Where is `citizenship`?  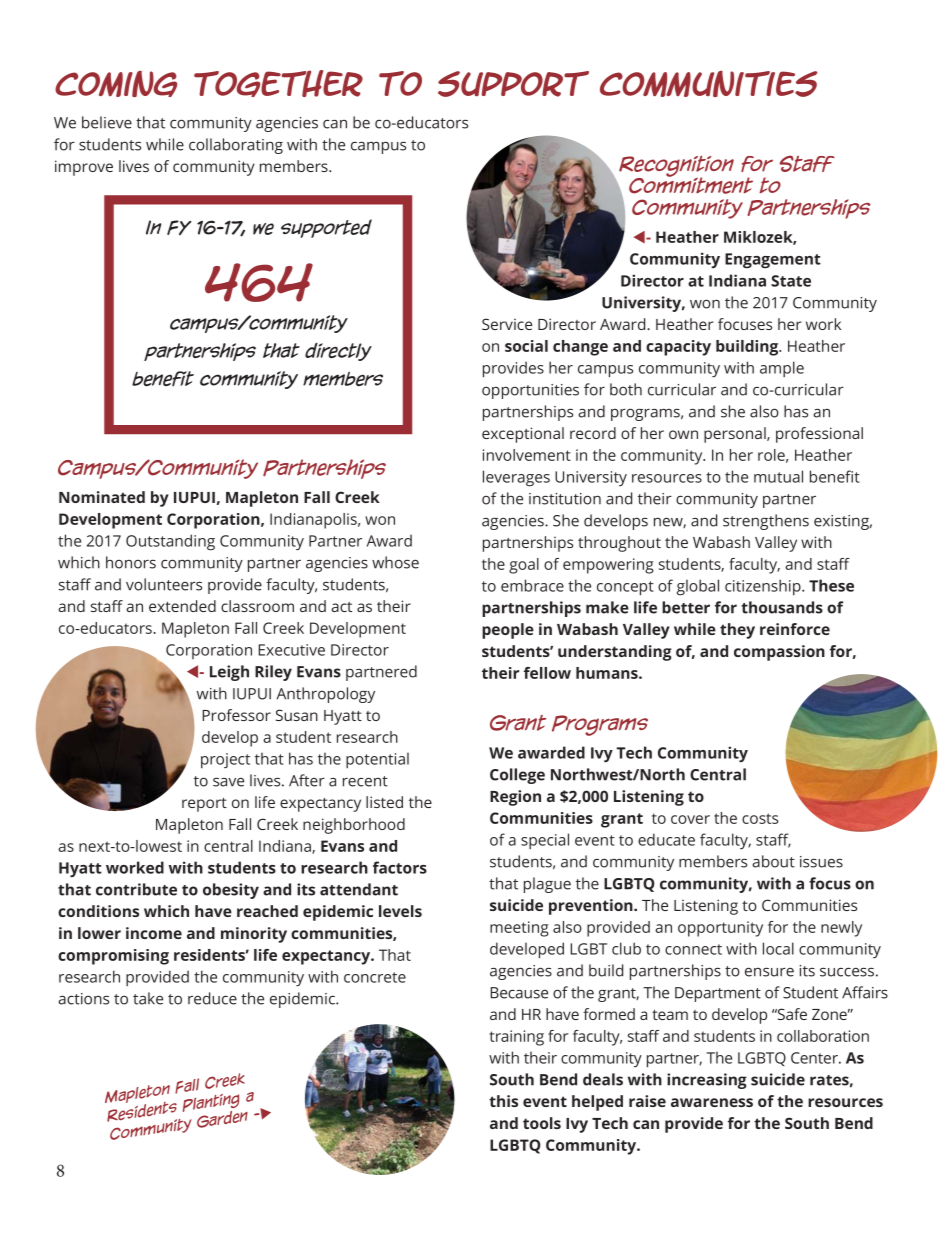
citizenship is located at coordinates (764, 587).
